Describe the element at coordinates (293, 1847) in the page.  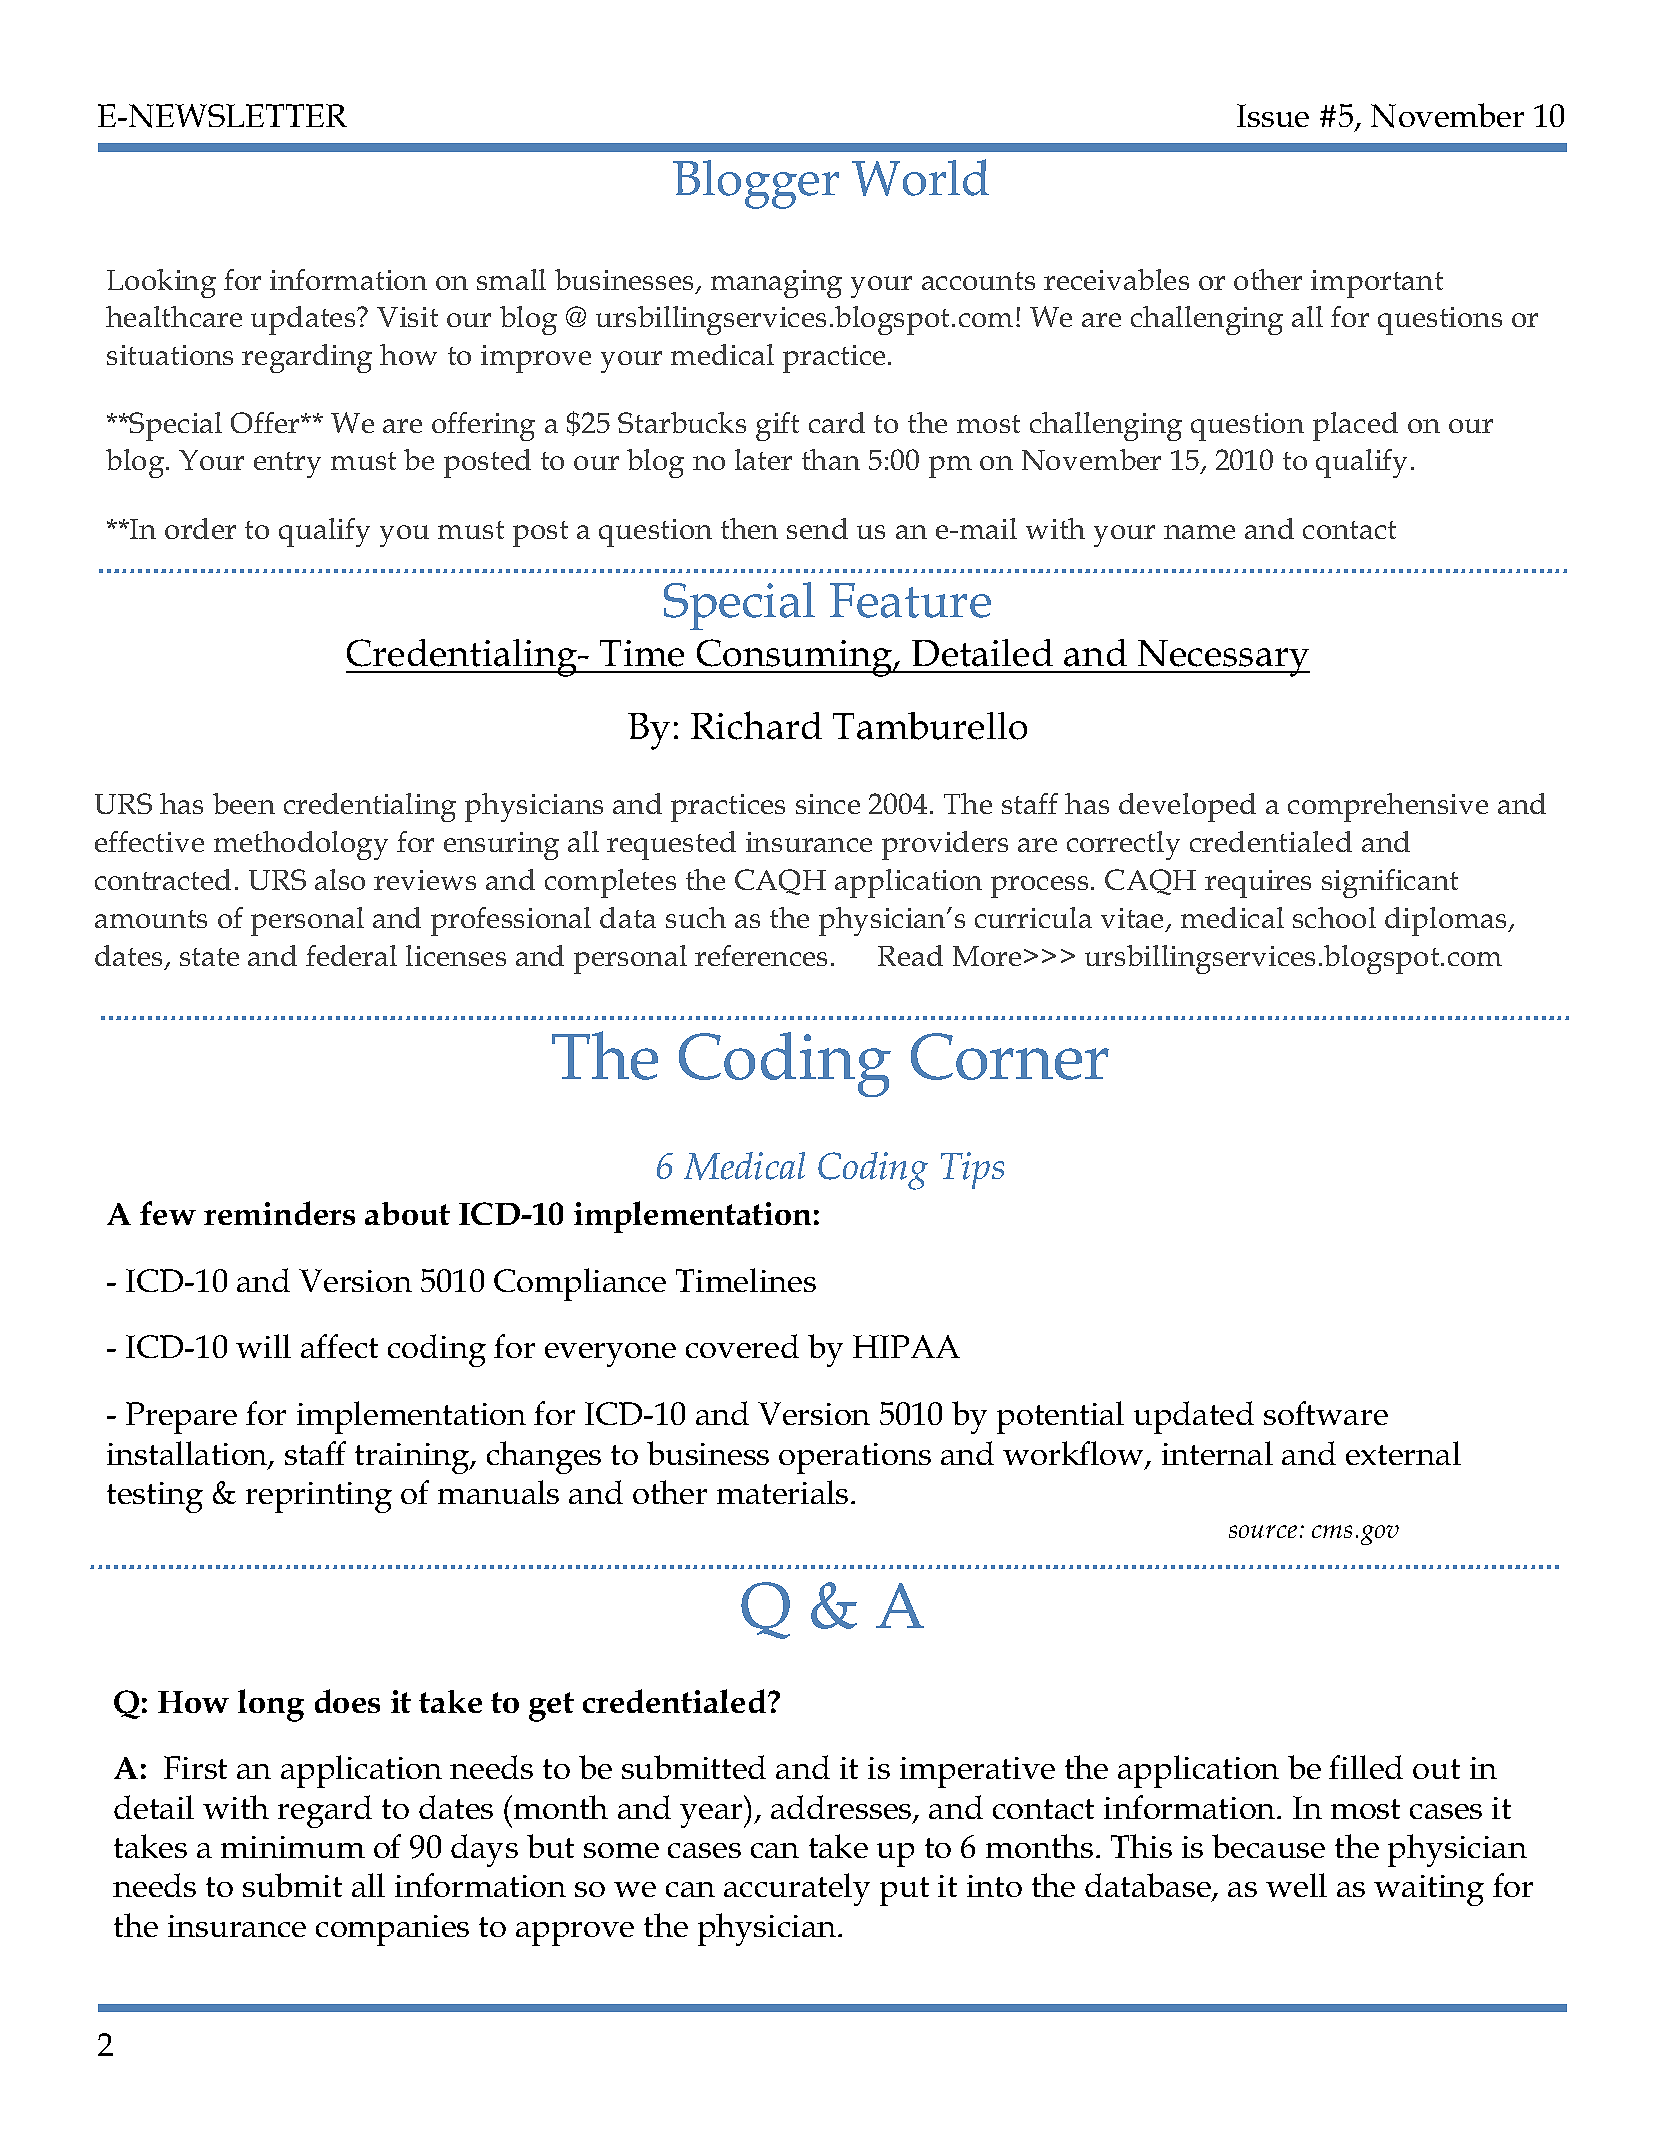
I see `minimum` at that location.
